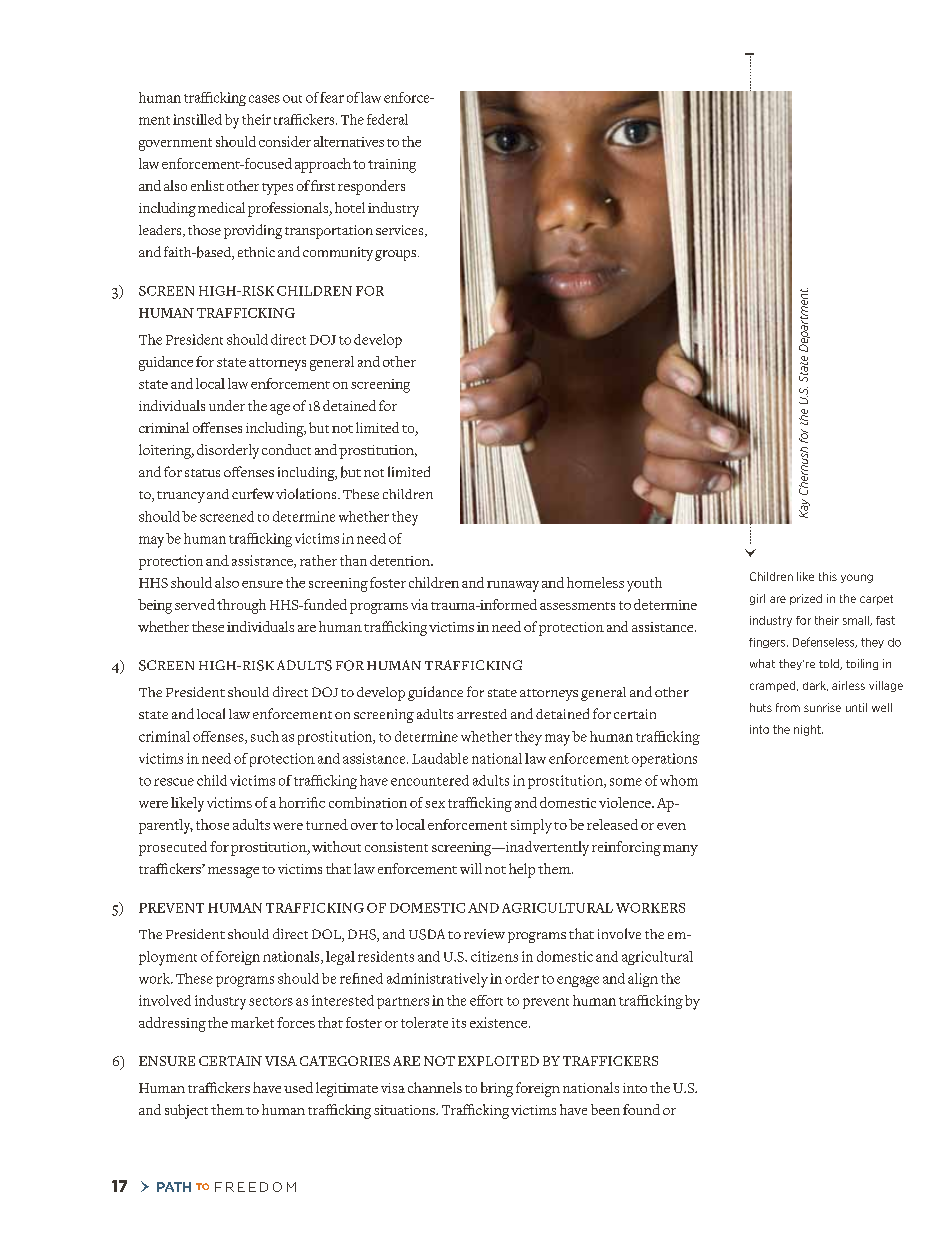 Image resolution: width=952 pixels, height=1233 pixels. Describe the element at coordinates (825, 642) in the screenshot. I see `Defenseless` at that location.
